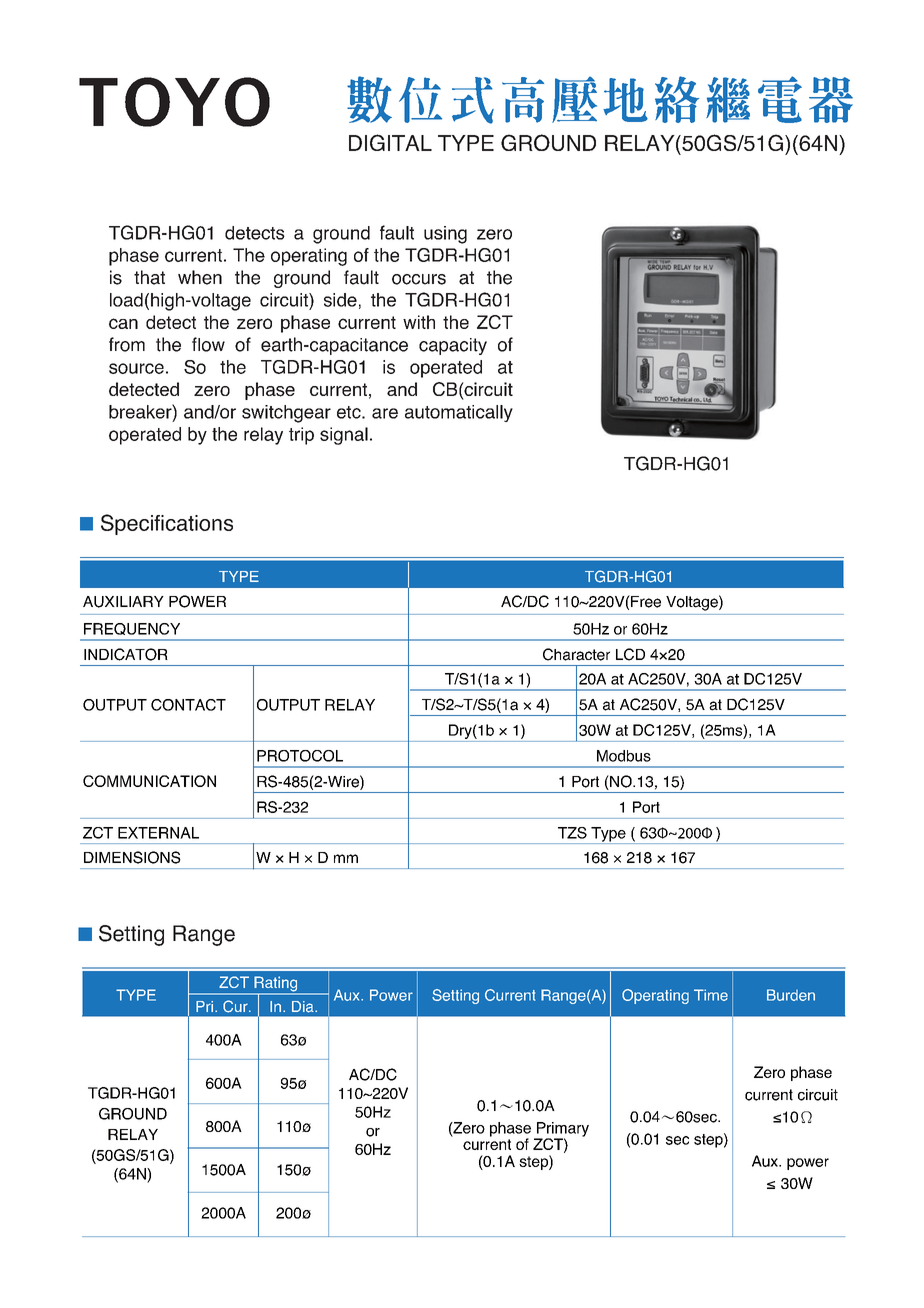 The height and width of the screenshot is (1308, 924). I want to click on FREQUENCY, so click(132, 629).
